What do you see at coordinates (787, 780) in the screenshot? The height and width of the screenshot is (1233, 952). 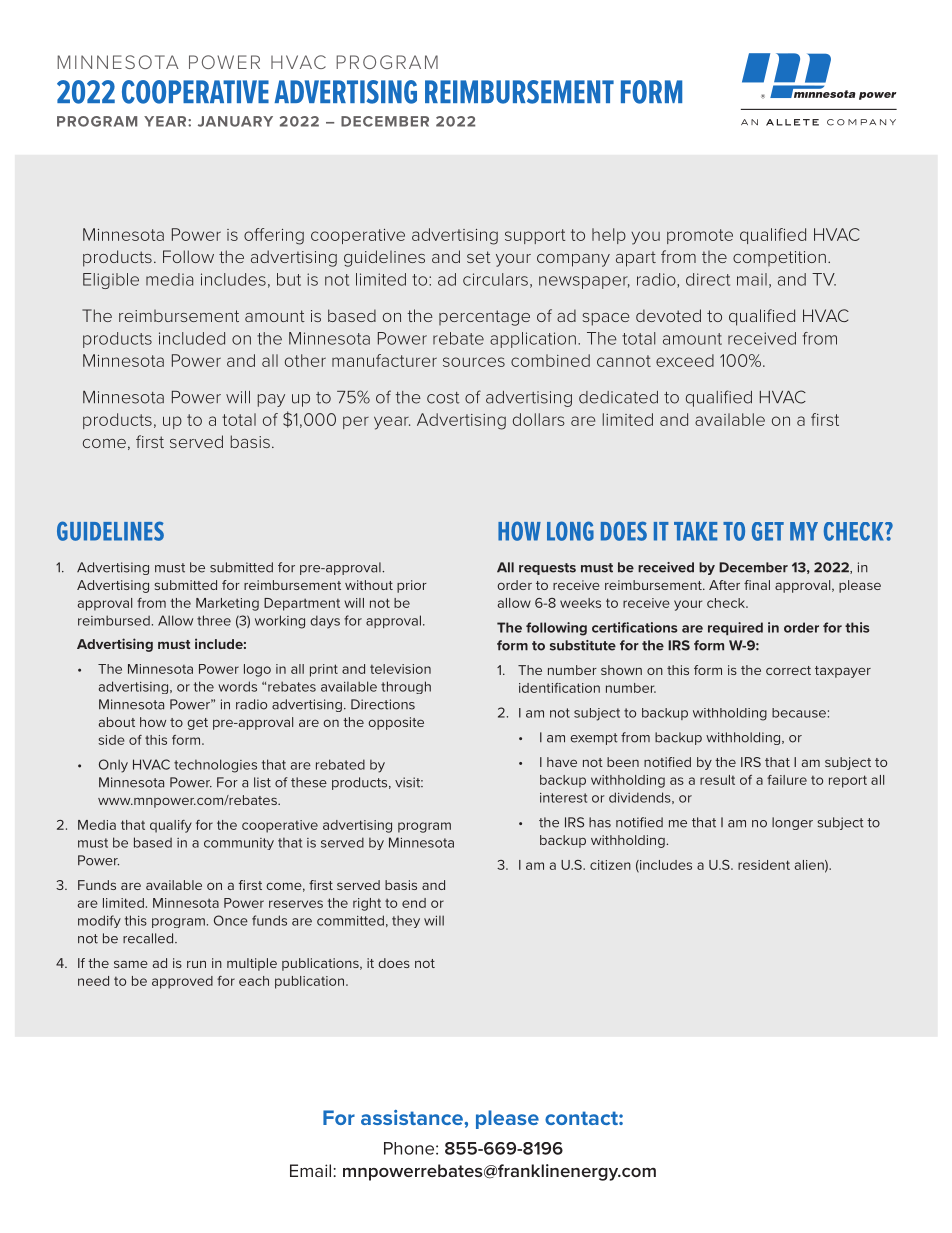 I see `failure` at bounding box center [787, 780].
